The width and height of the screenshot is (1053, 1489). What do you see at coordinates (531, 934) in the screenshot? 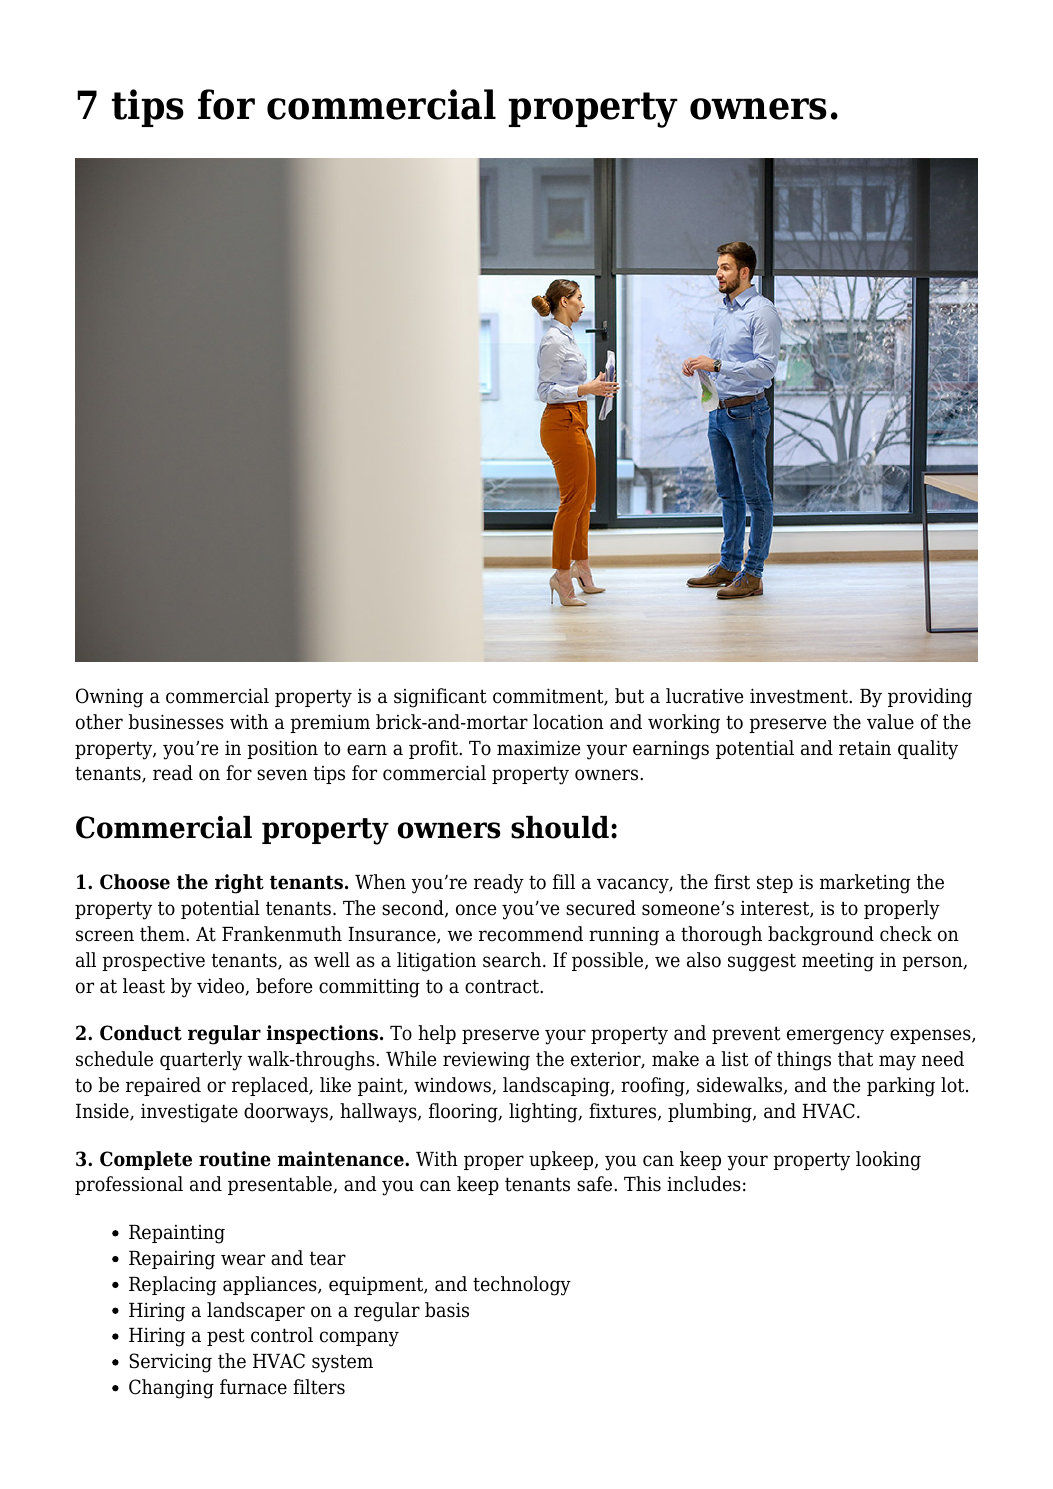
I see `recommend` at bounding box center [531, 934].
